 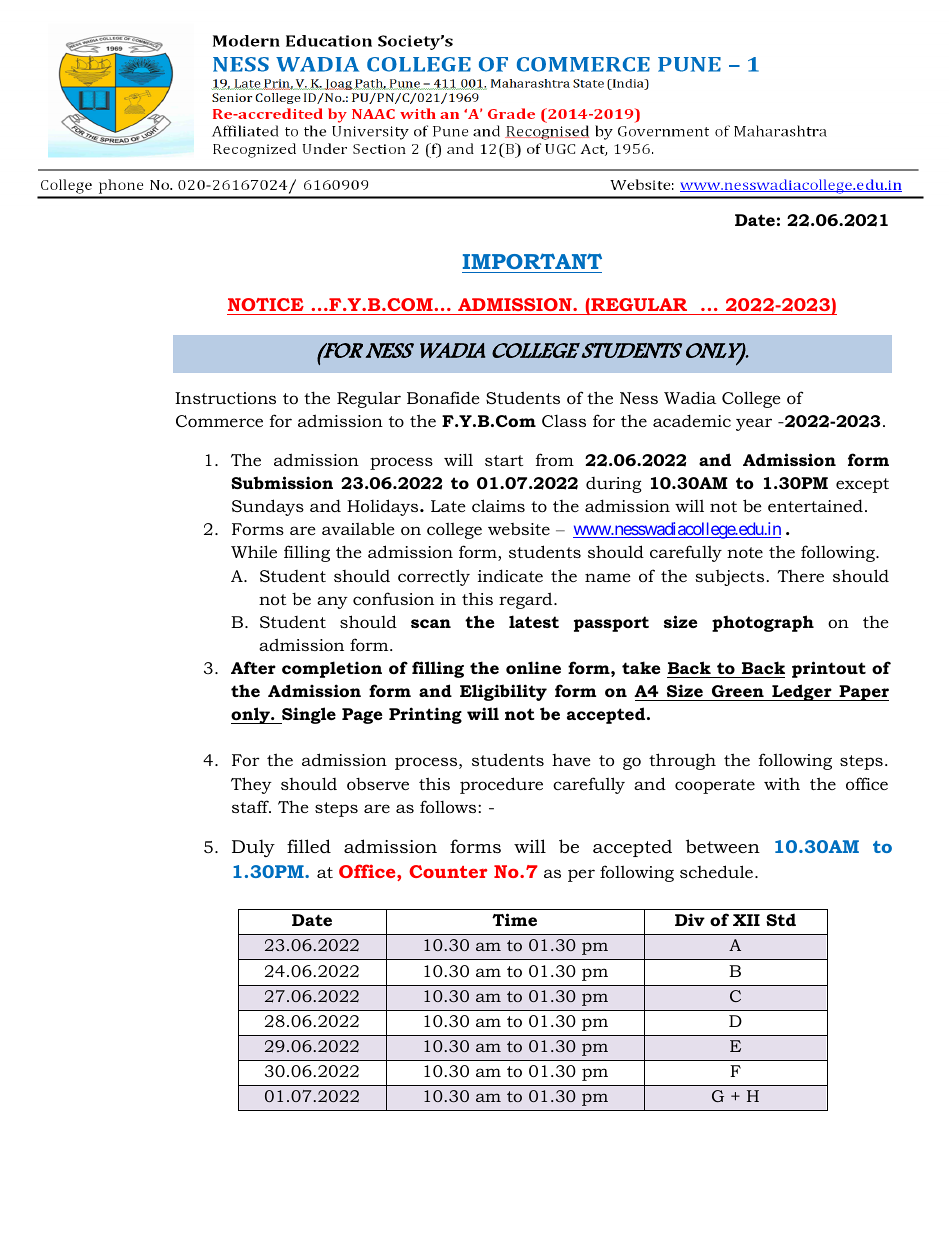 I want to click on There, so click(x=801, y=576).
